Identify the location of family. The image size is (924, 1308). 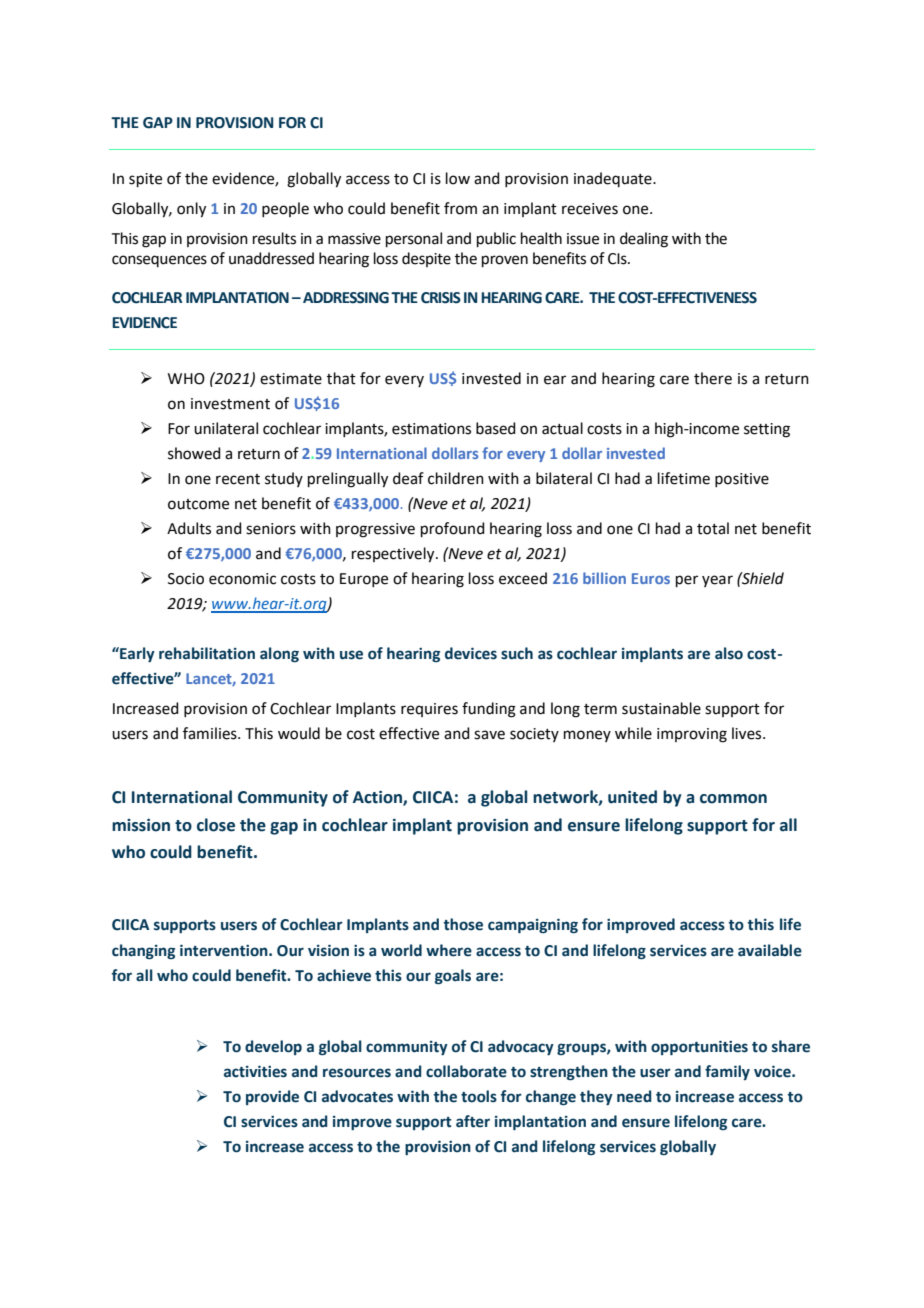
(727, 1072).
